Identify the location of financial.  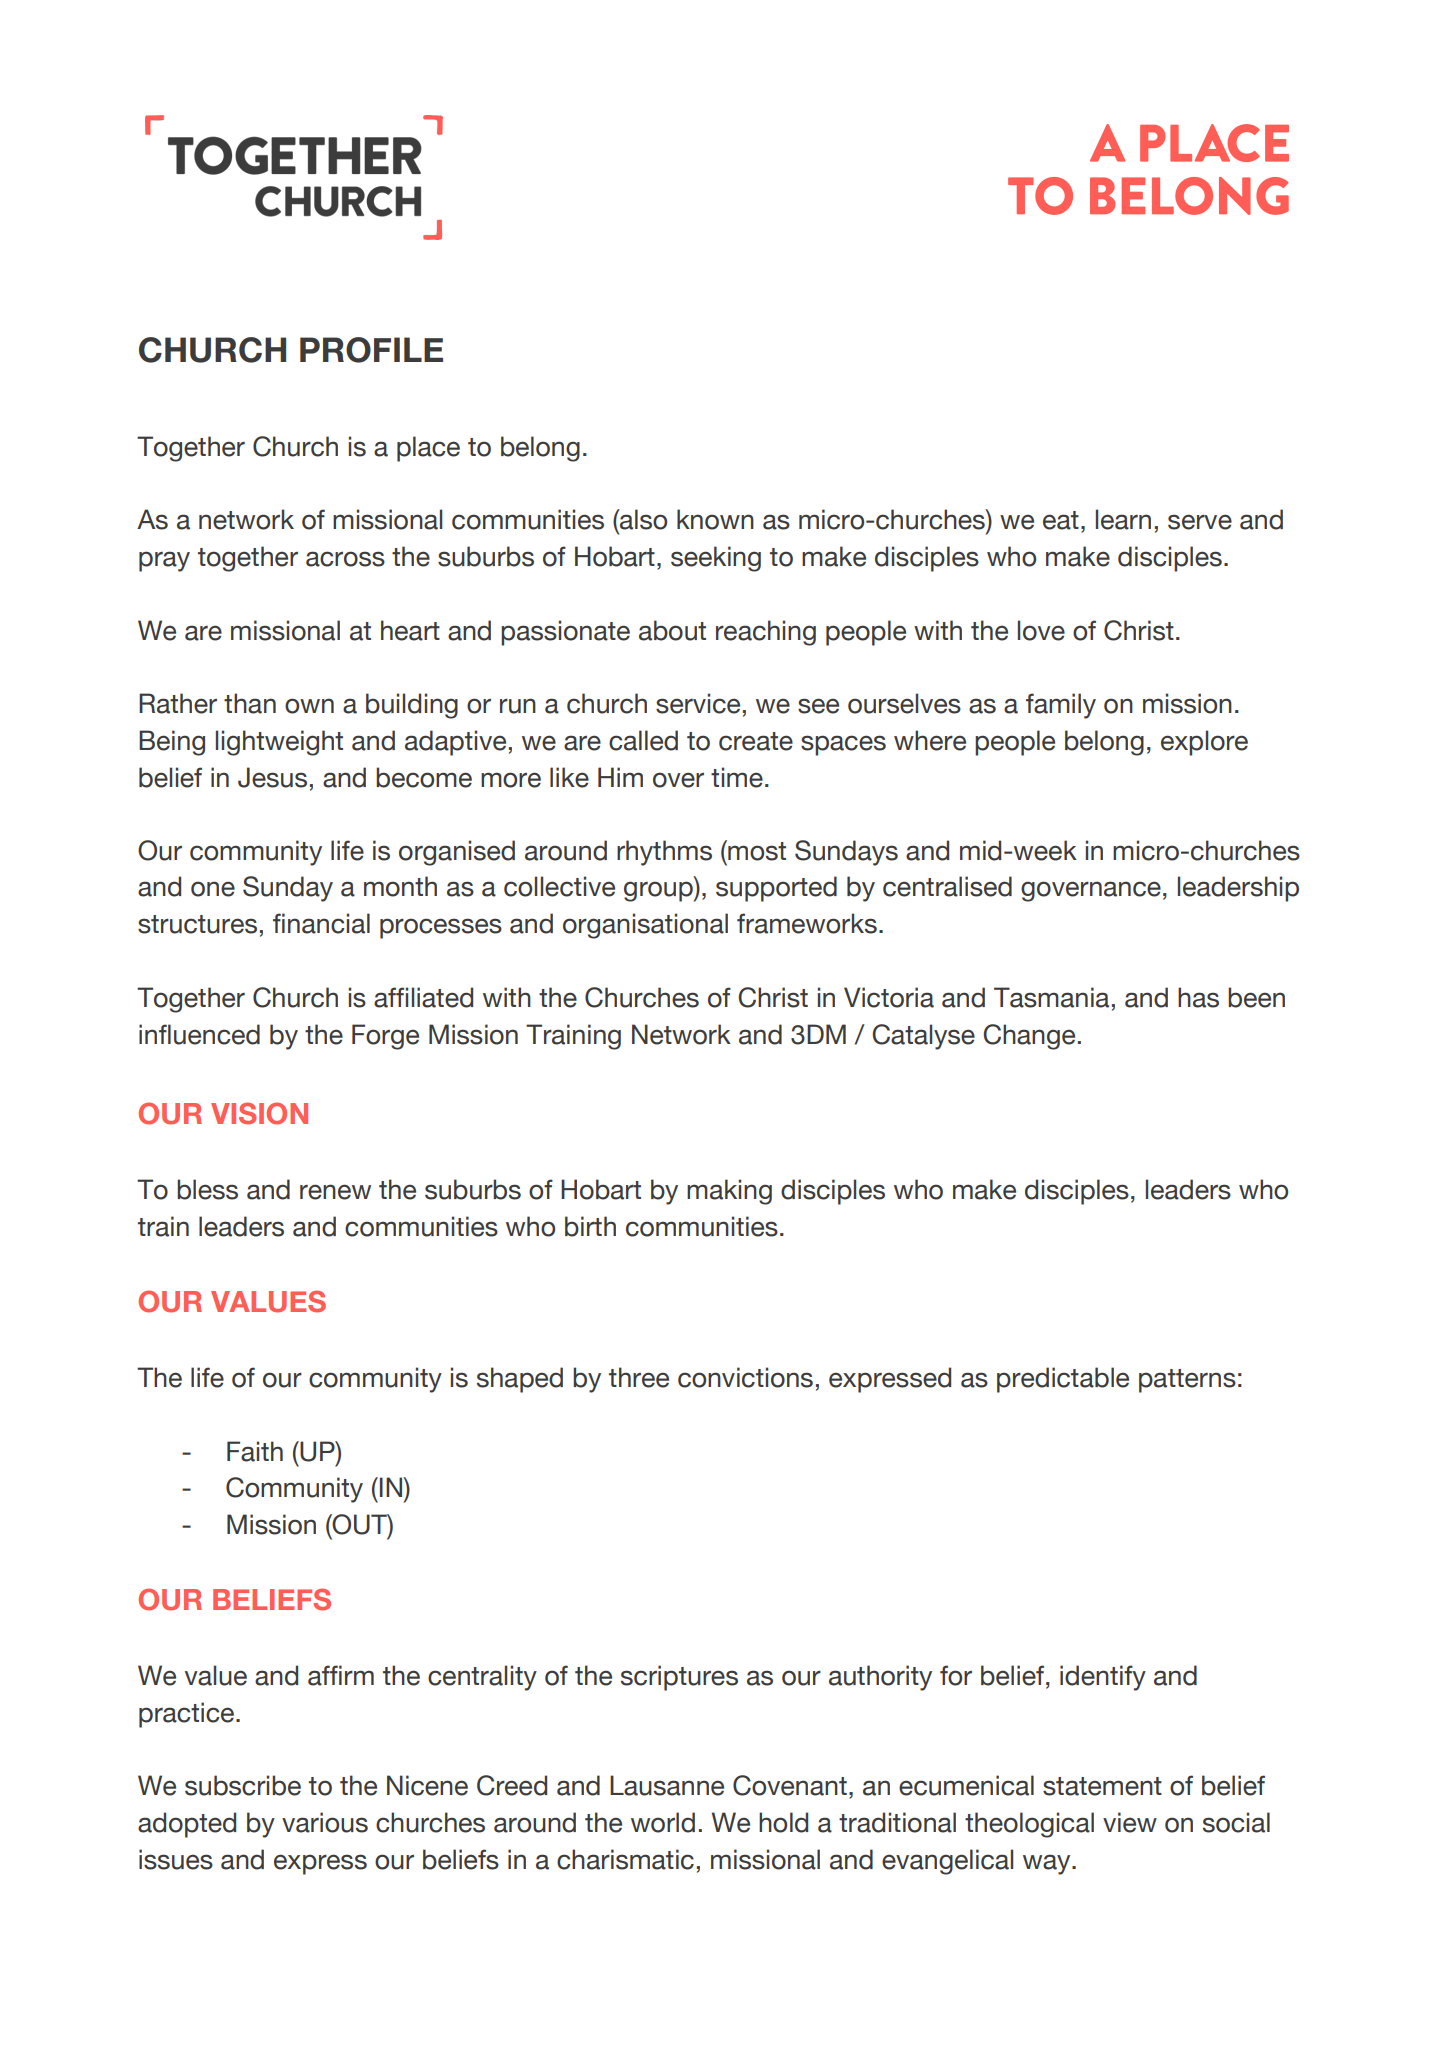
(321, 923).
